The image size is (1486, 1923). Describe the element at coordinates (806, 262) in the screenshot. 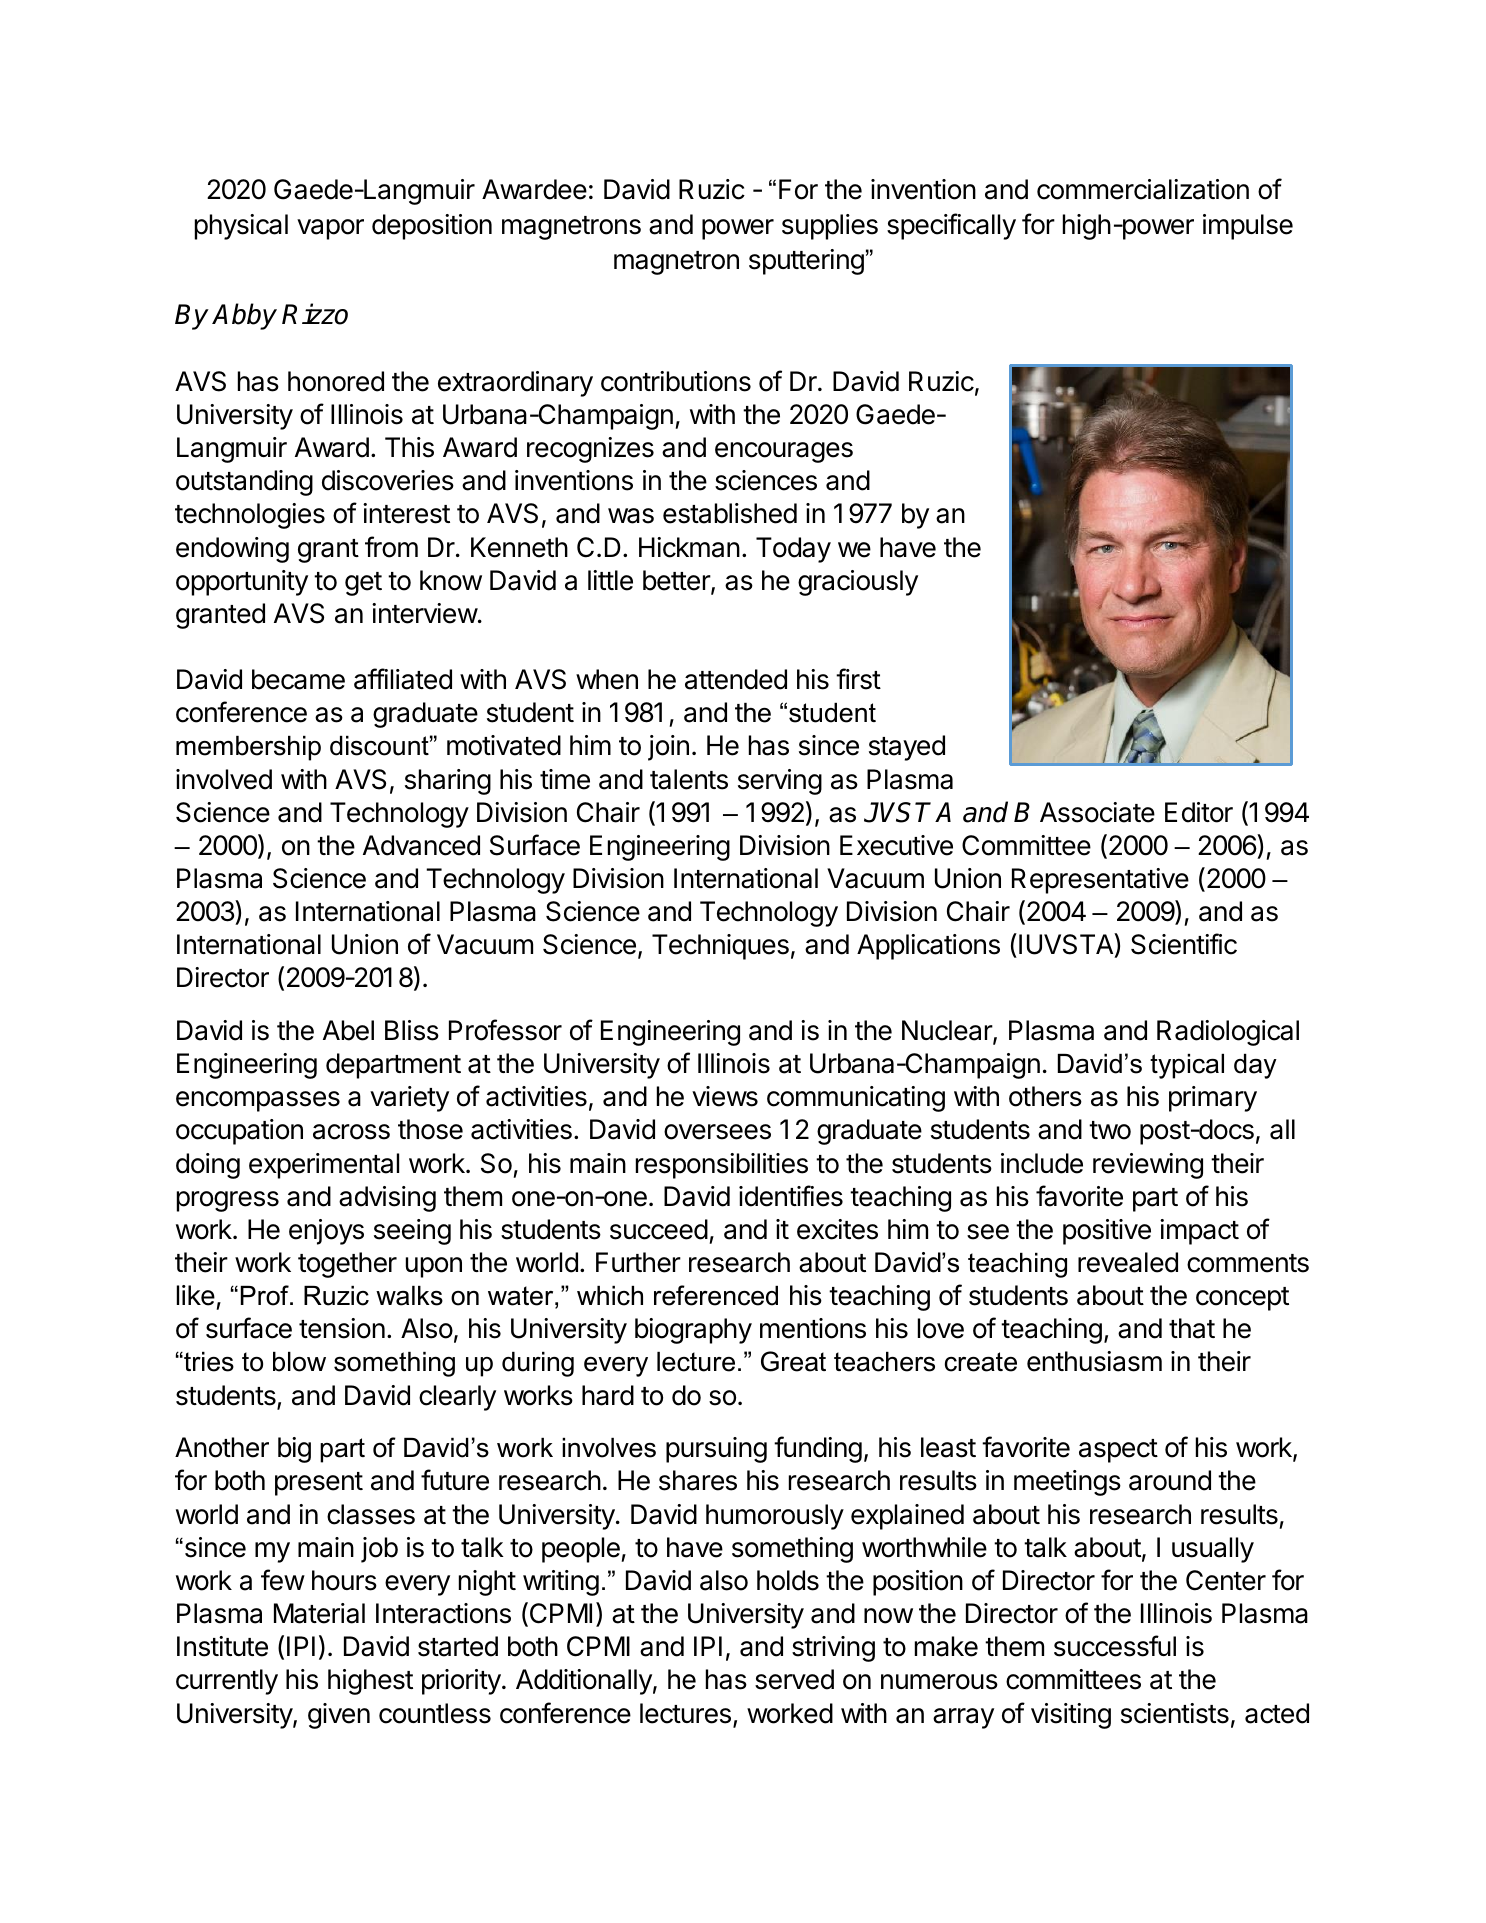

I see `sputtering` at that location.
